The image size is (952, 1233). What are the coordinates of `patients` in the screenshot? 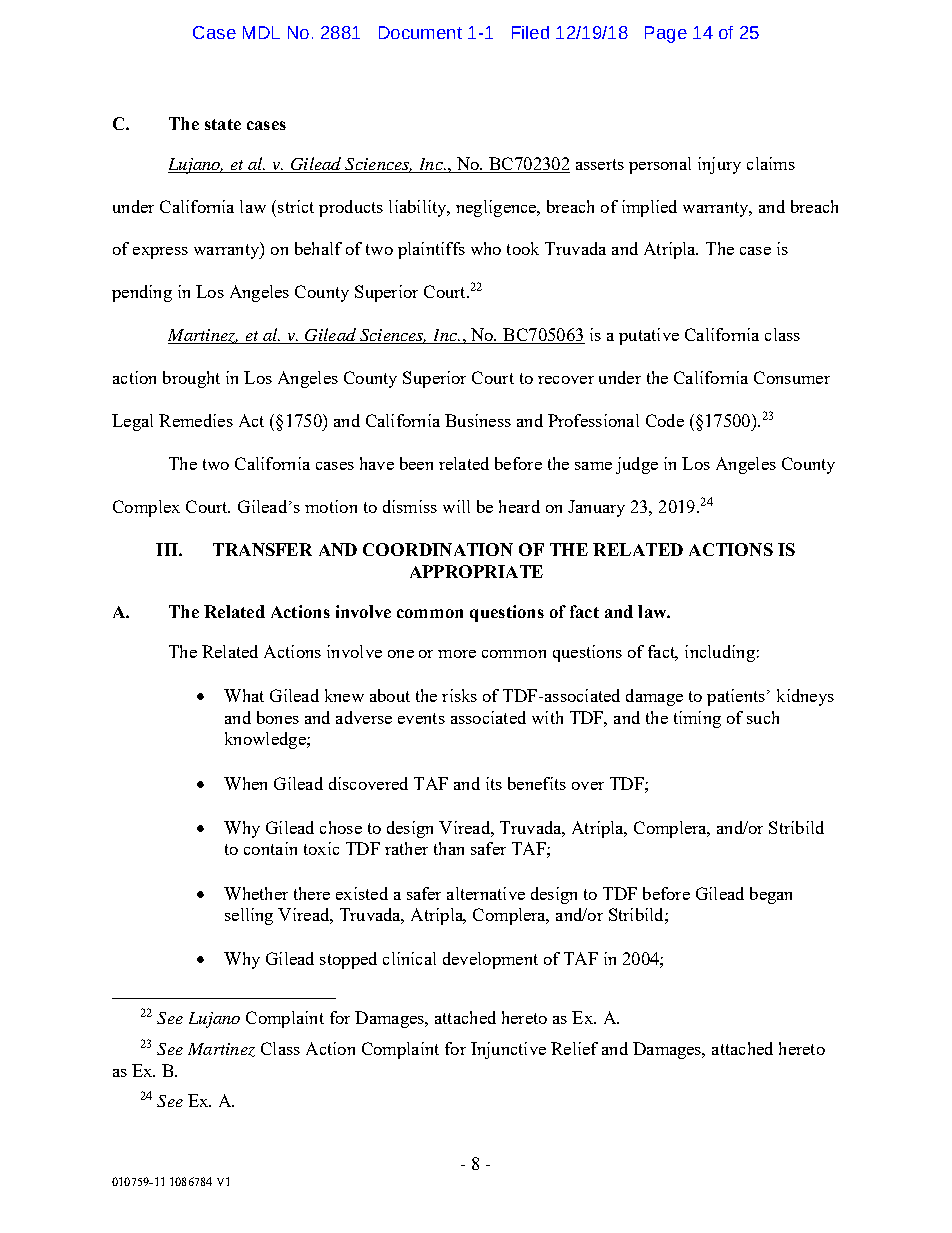 It's located at (736, 697).
